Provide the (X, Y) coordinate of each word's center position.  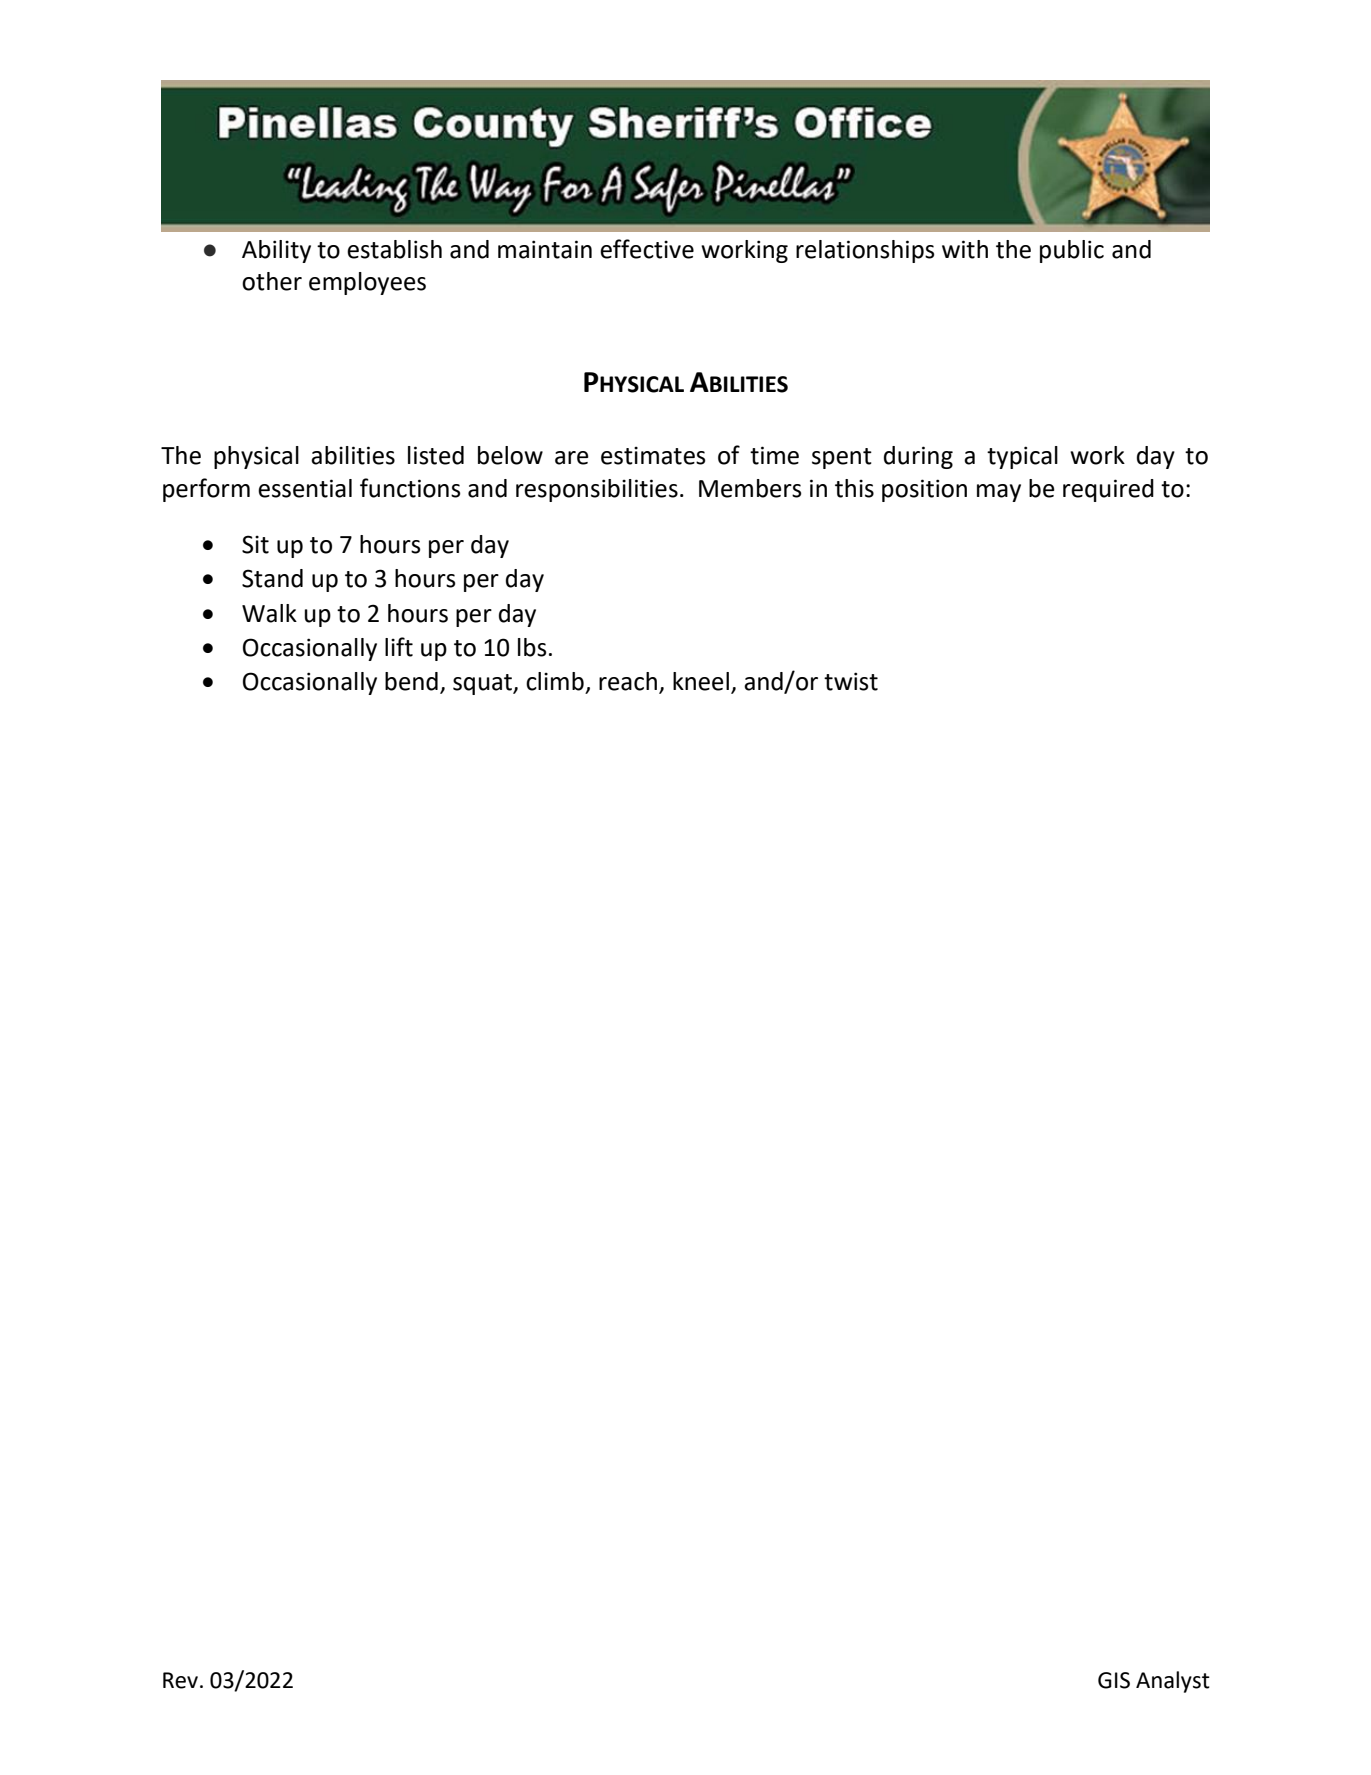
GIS (1114, 1680)
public (1072, 251)
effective (647, 249)
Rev (180, 1680)
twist (851, 681)
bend (411, 681)
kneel (701, 681)
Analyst (1173, 1682)
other (272, 281)
